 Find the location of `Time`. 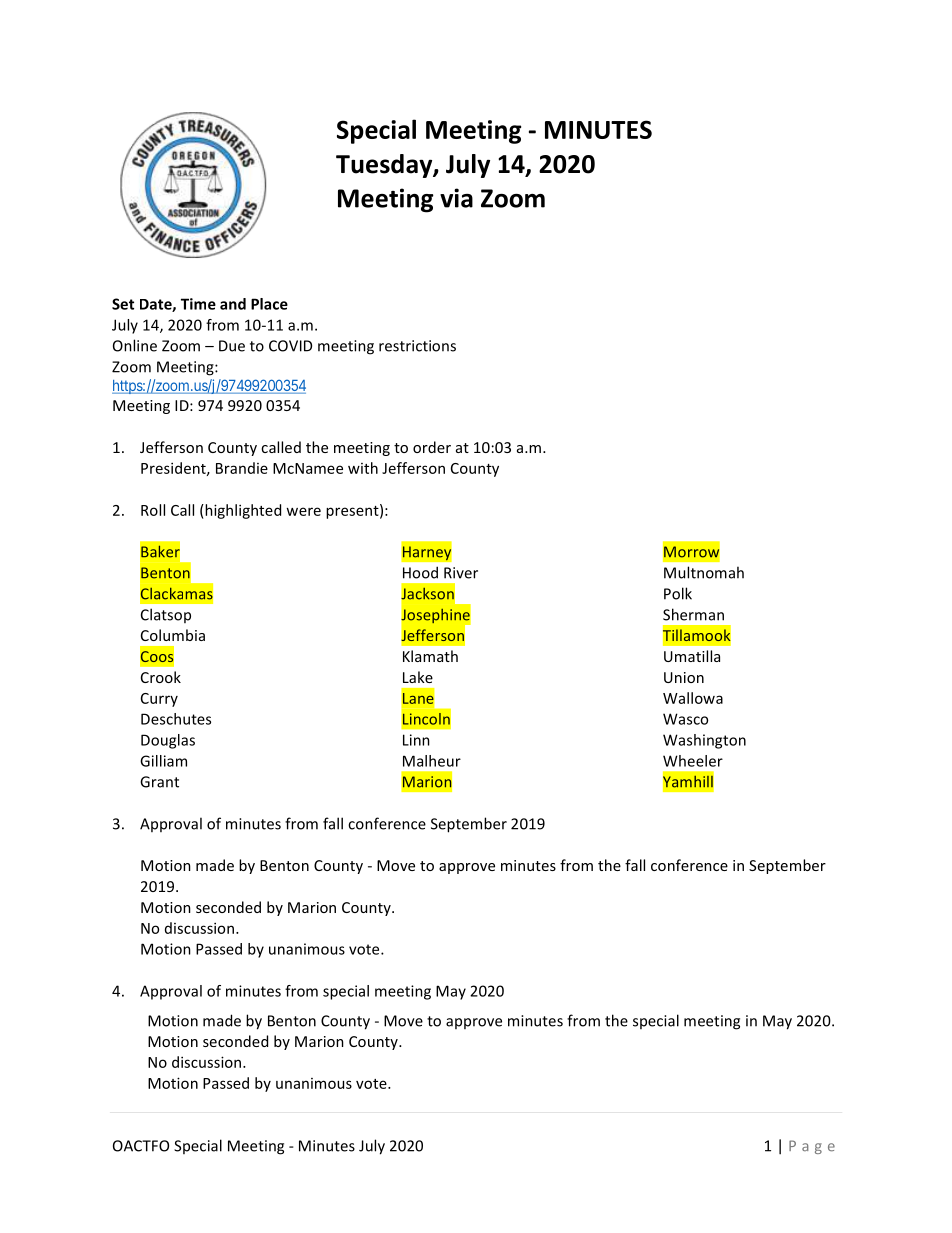

Time is located at coordinates (198, 304).
